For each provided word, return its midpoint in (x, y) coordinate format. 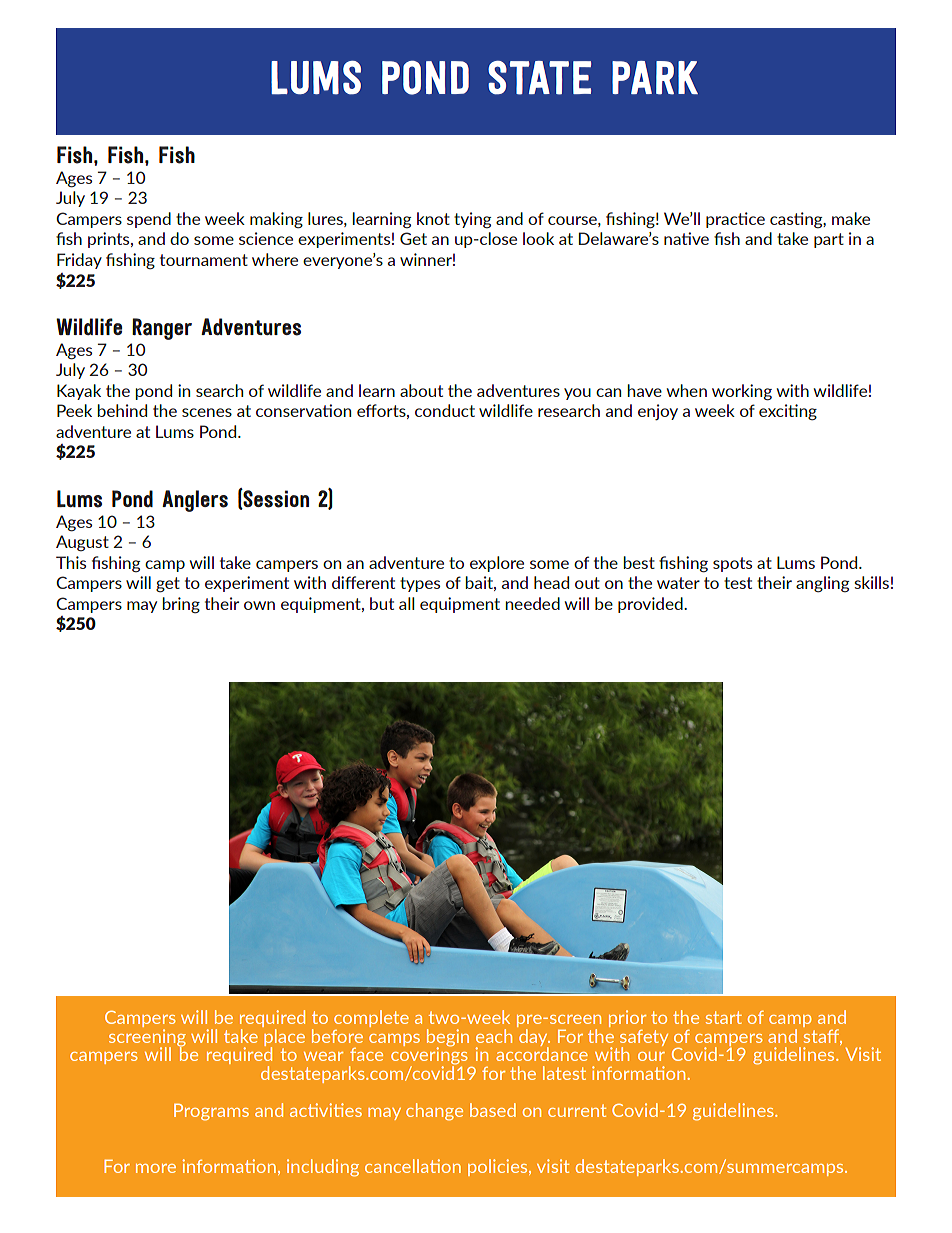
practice (735, 220)
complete (371, 1018)
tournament (204, 260)
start (724, 1017)
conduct (445, 410)
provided (651, 605)
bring (181, 605)
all (407, 603)
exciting (788, 412)
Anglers (195, 501)
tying (472, 220)
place (283, 1037)
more (156, 1168)
